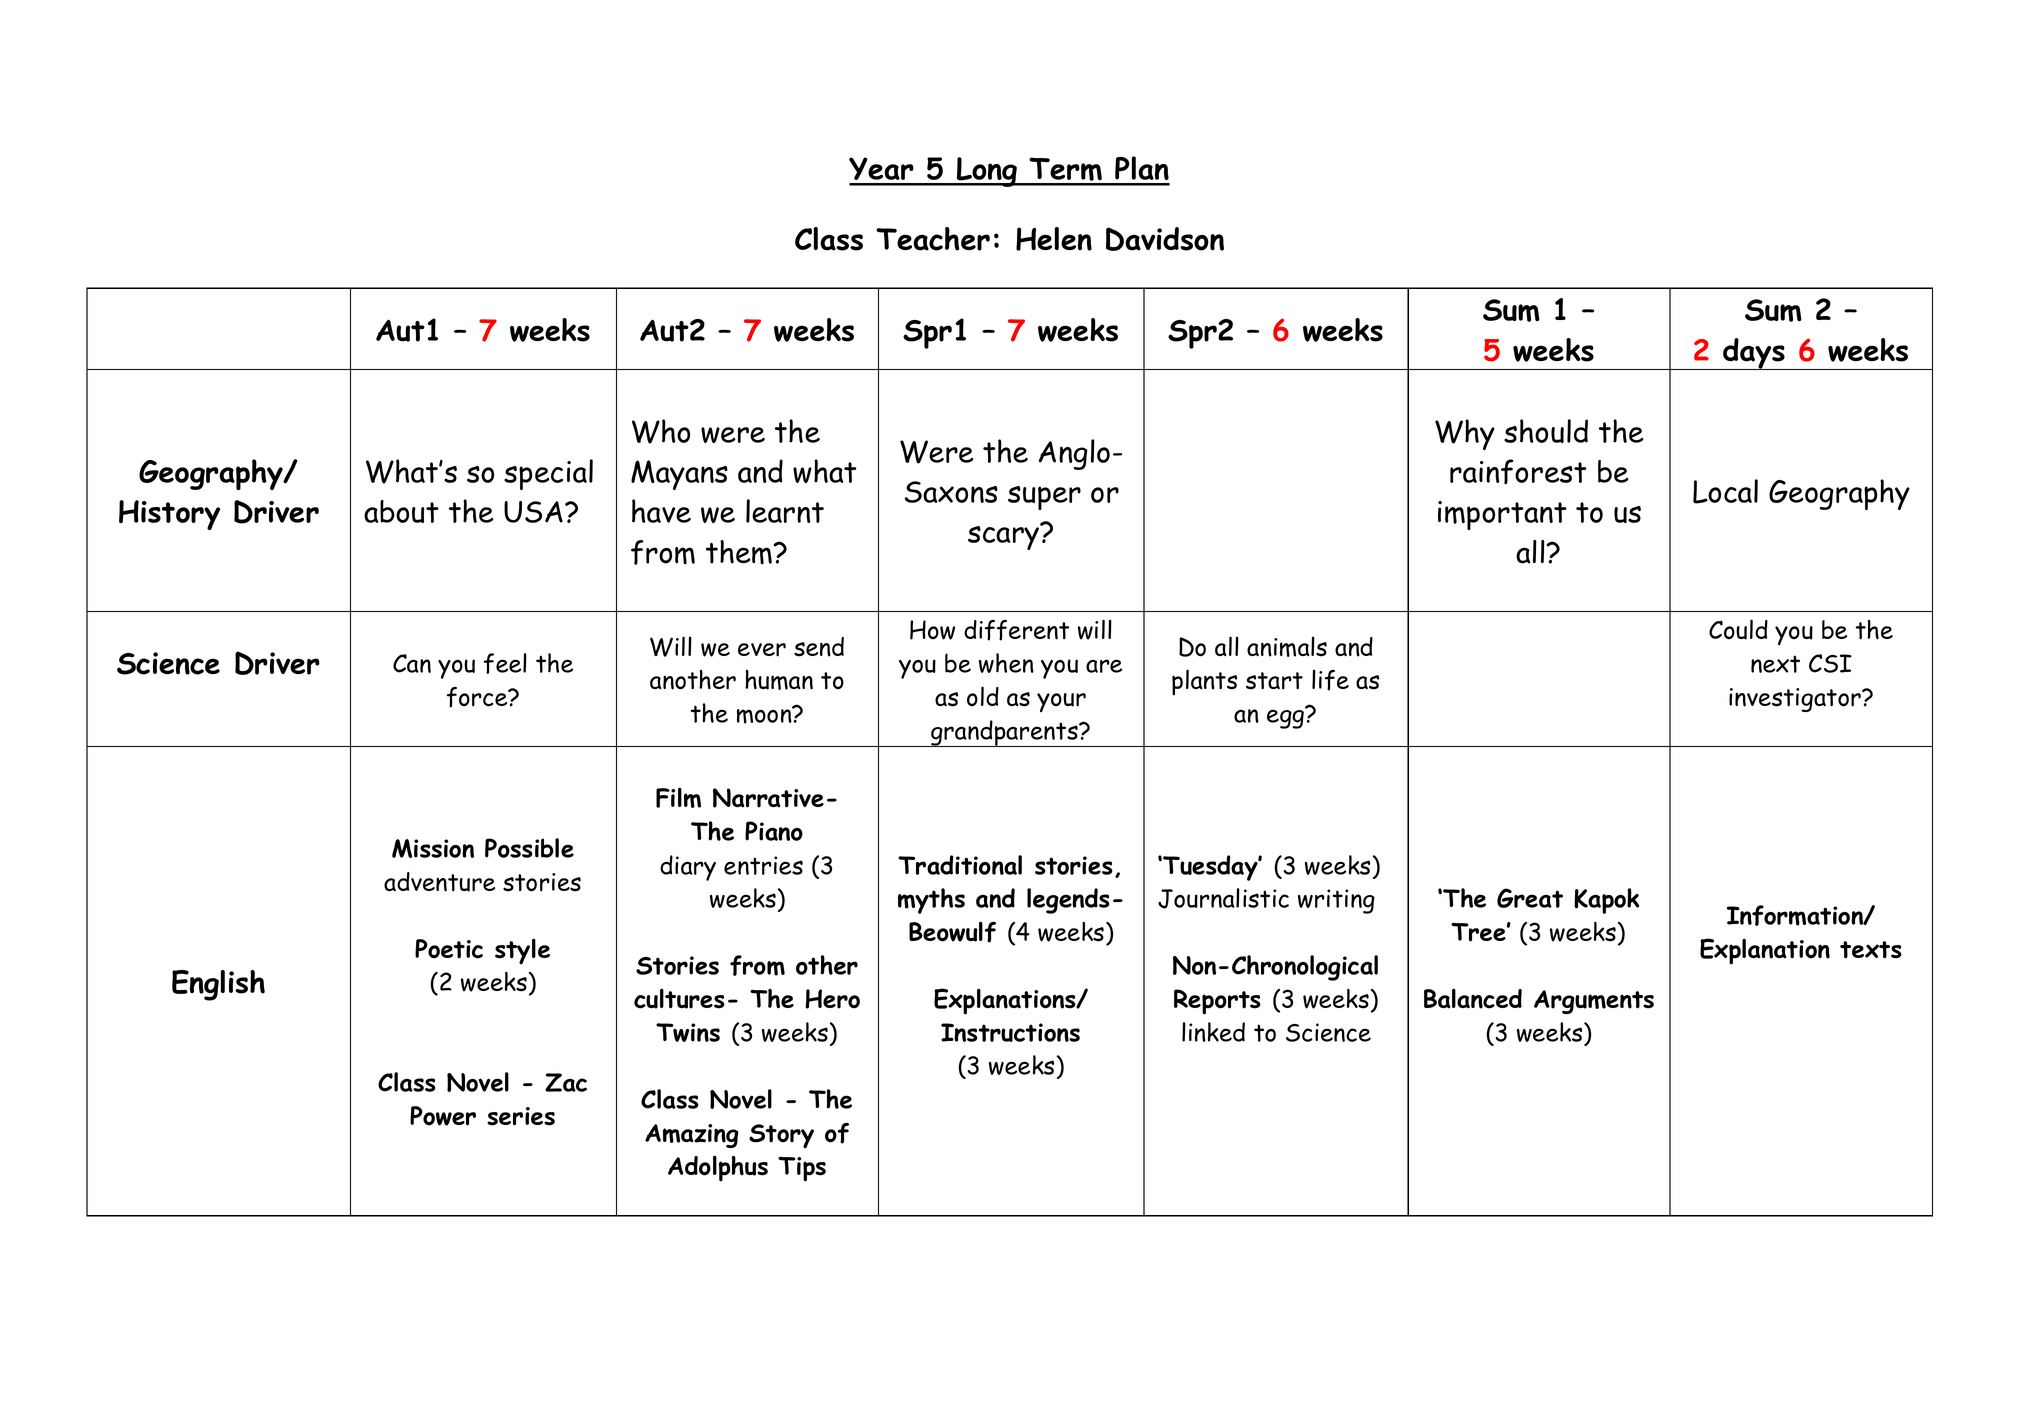 This image has width=2019, height=1428. Describe the element at coordinates (1006, 663) in the image. I see `when` at that location.
